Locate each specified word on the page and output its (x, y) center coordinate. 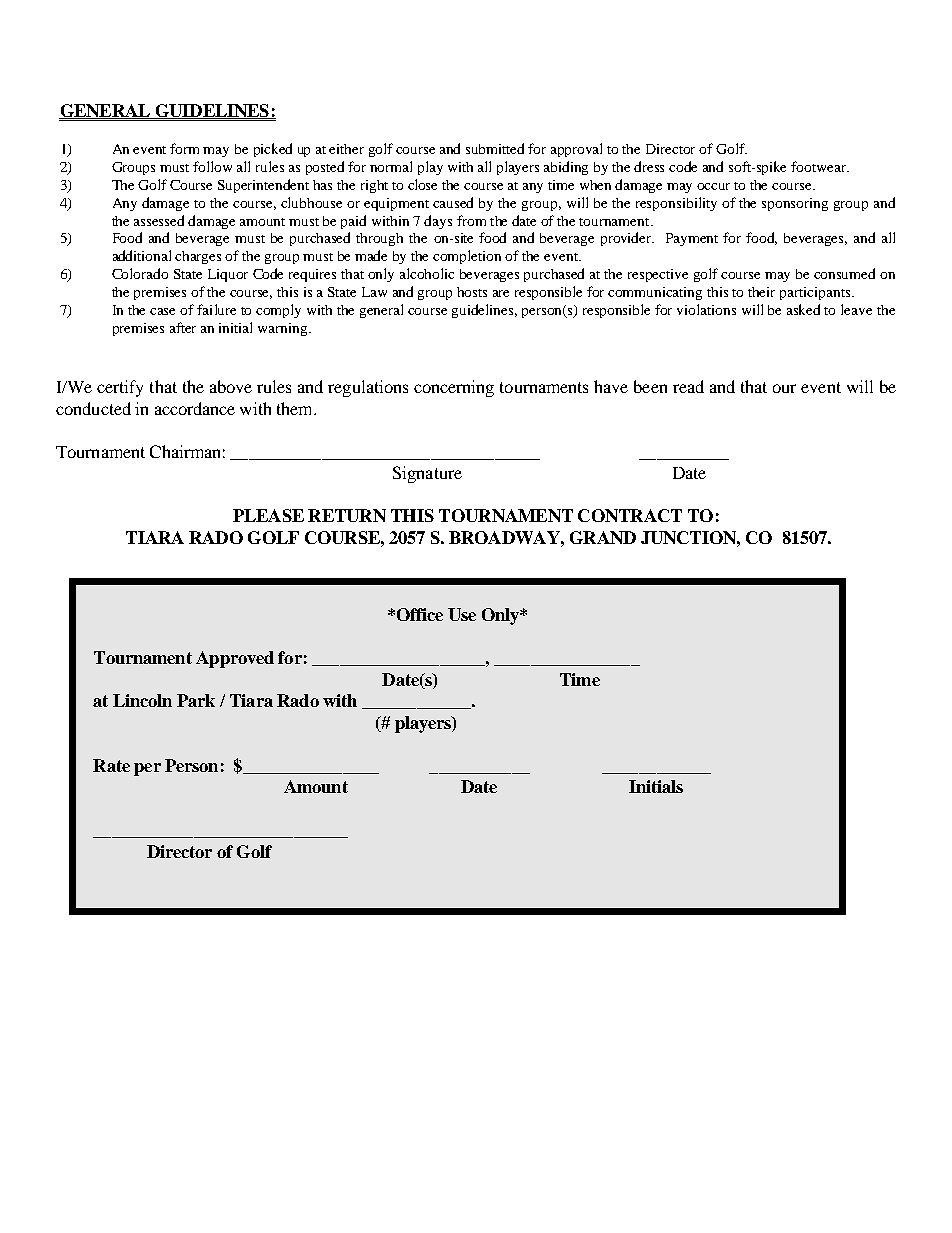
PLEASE (268, 515)
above (231, 386)
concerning (454, 388)
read (688, 386)
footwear (820, 166)
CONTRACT (630, 515)
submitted (495, 148)
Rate (111, 765)
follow (212, 166)
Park (196, 700)
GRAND (603, 537)
